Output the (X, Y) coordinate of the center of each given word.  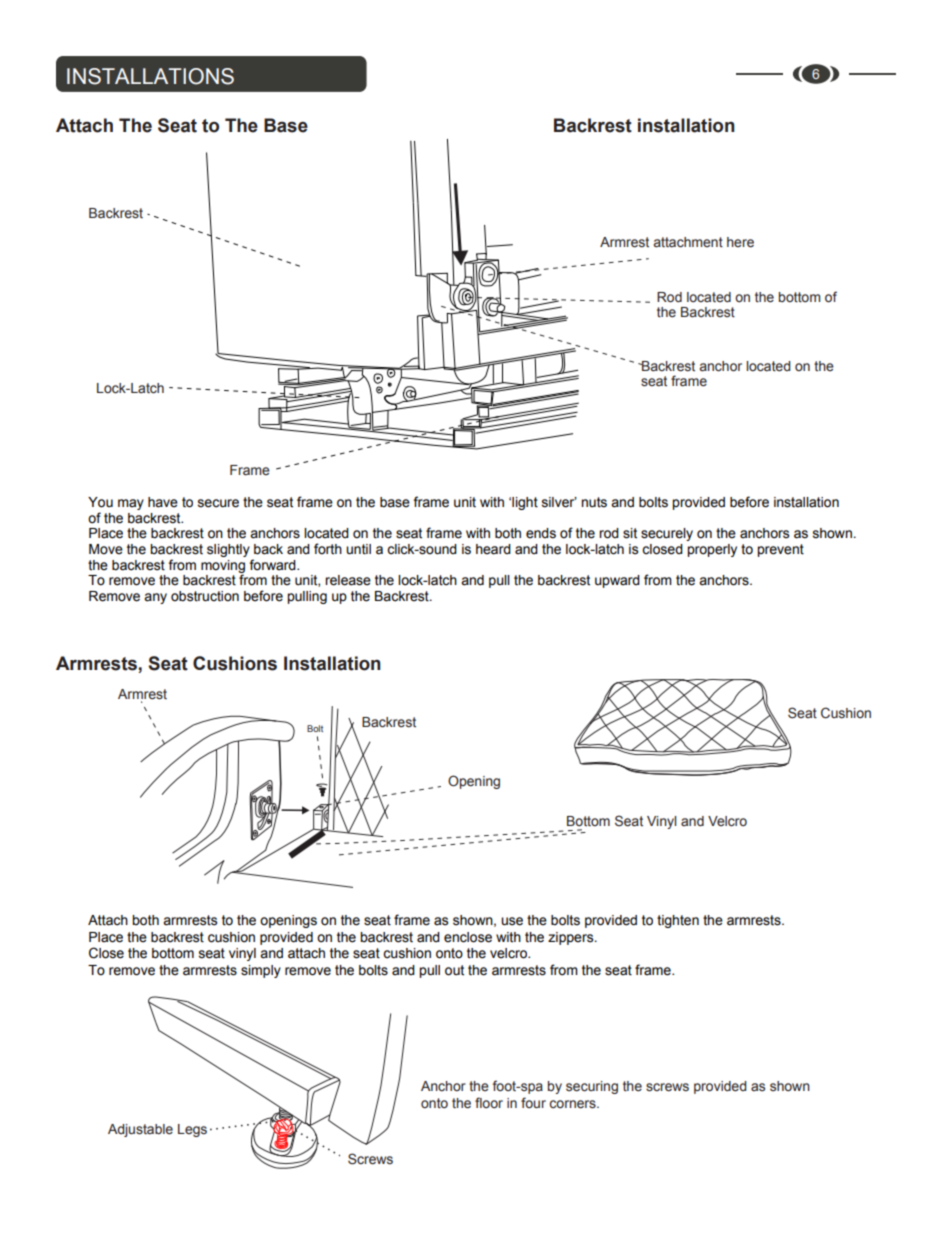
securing (592, 1087)
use (512, 921)
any (155, 598)
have (163, 502)
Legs (192, 1130)
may (131, 504)
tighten (678, 921)
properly (712, 550)
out (454, 970)
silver (559, 502)
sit (630, 533)
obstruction (205, 596)
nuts (594, 502)
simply (261, 971)
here (740, 242)
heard (493, 549)
